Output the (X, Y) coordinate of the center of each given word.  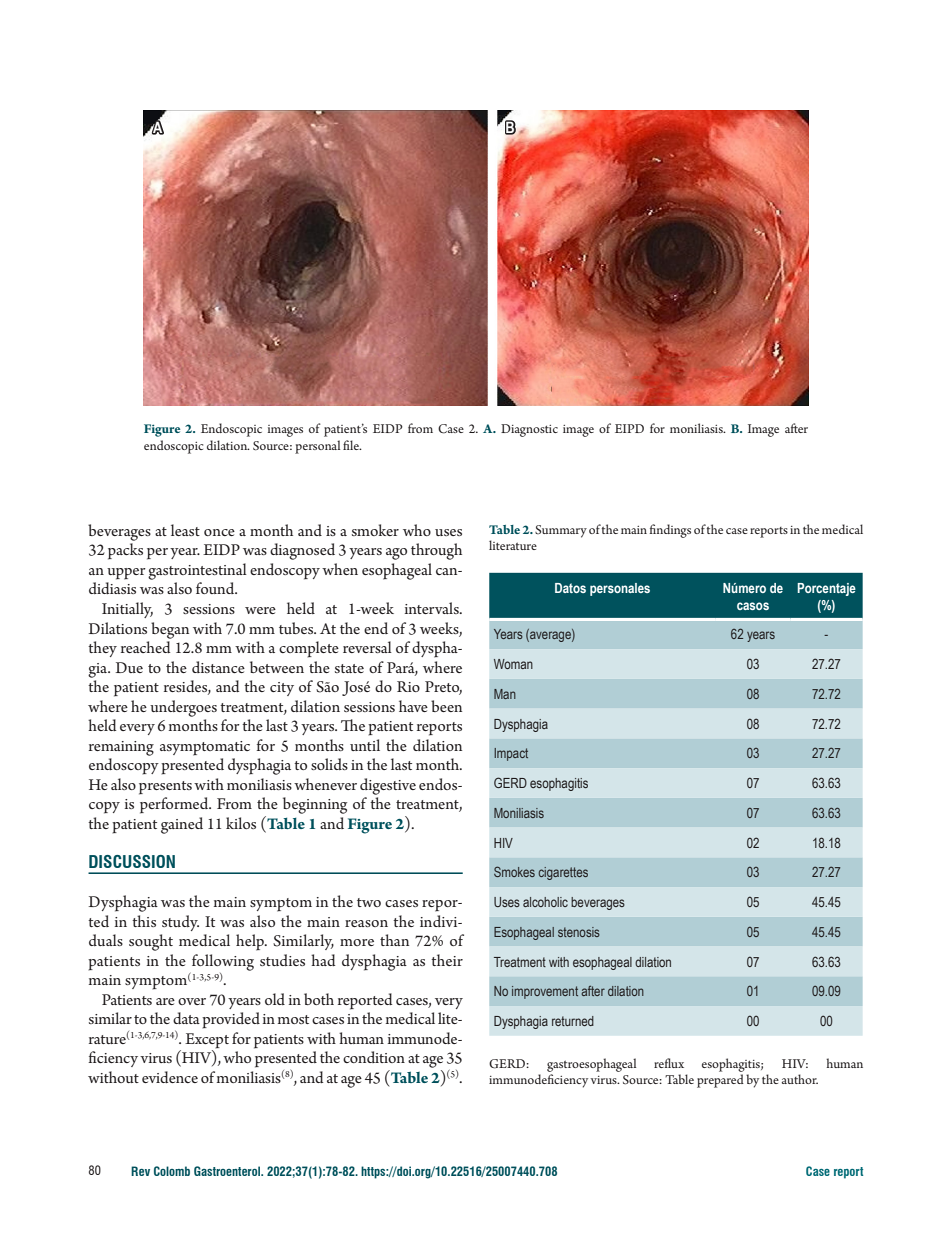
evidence (170, 1077)
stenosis (579, 932)
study (180, 923)
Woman (513, 664)
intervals (433, 608)
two (369, 902)
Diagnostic (529, 430)
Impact (511, 754)
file (352, 445)
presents (165, 788)
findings (670, 531)
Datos (570, 588)
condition (374, 1057)
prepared (720, 1081)
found (216, 588)
